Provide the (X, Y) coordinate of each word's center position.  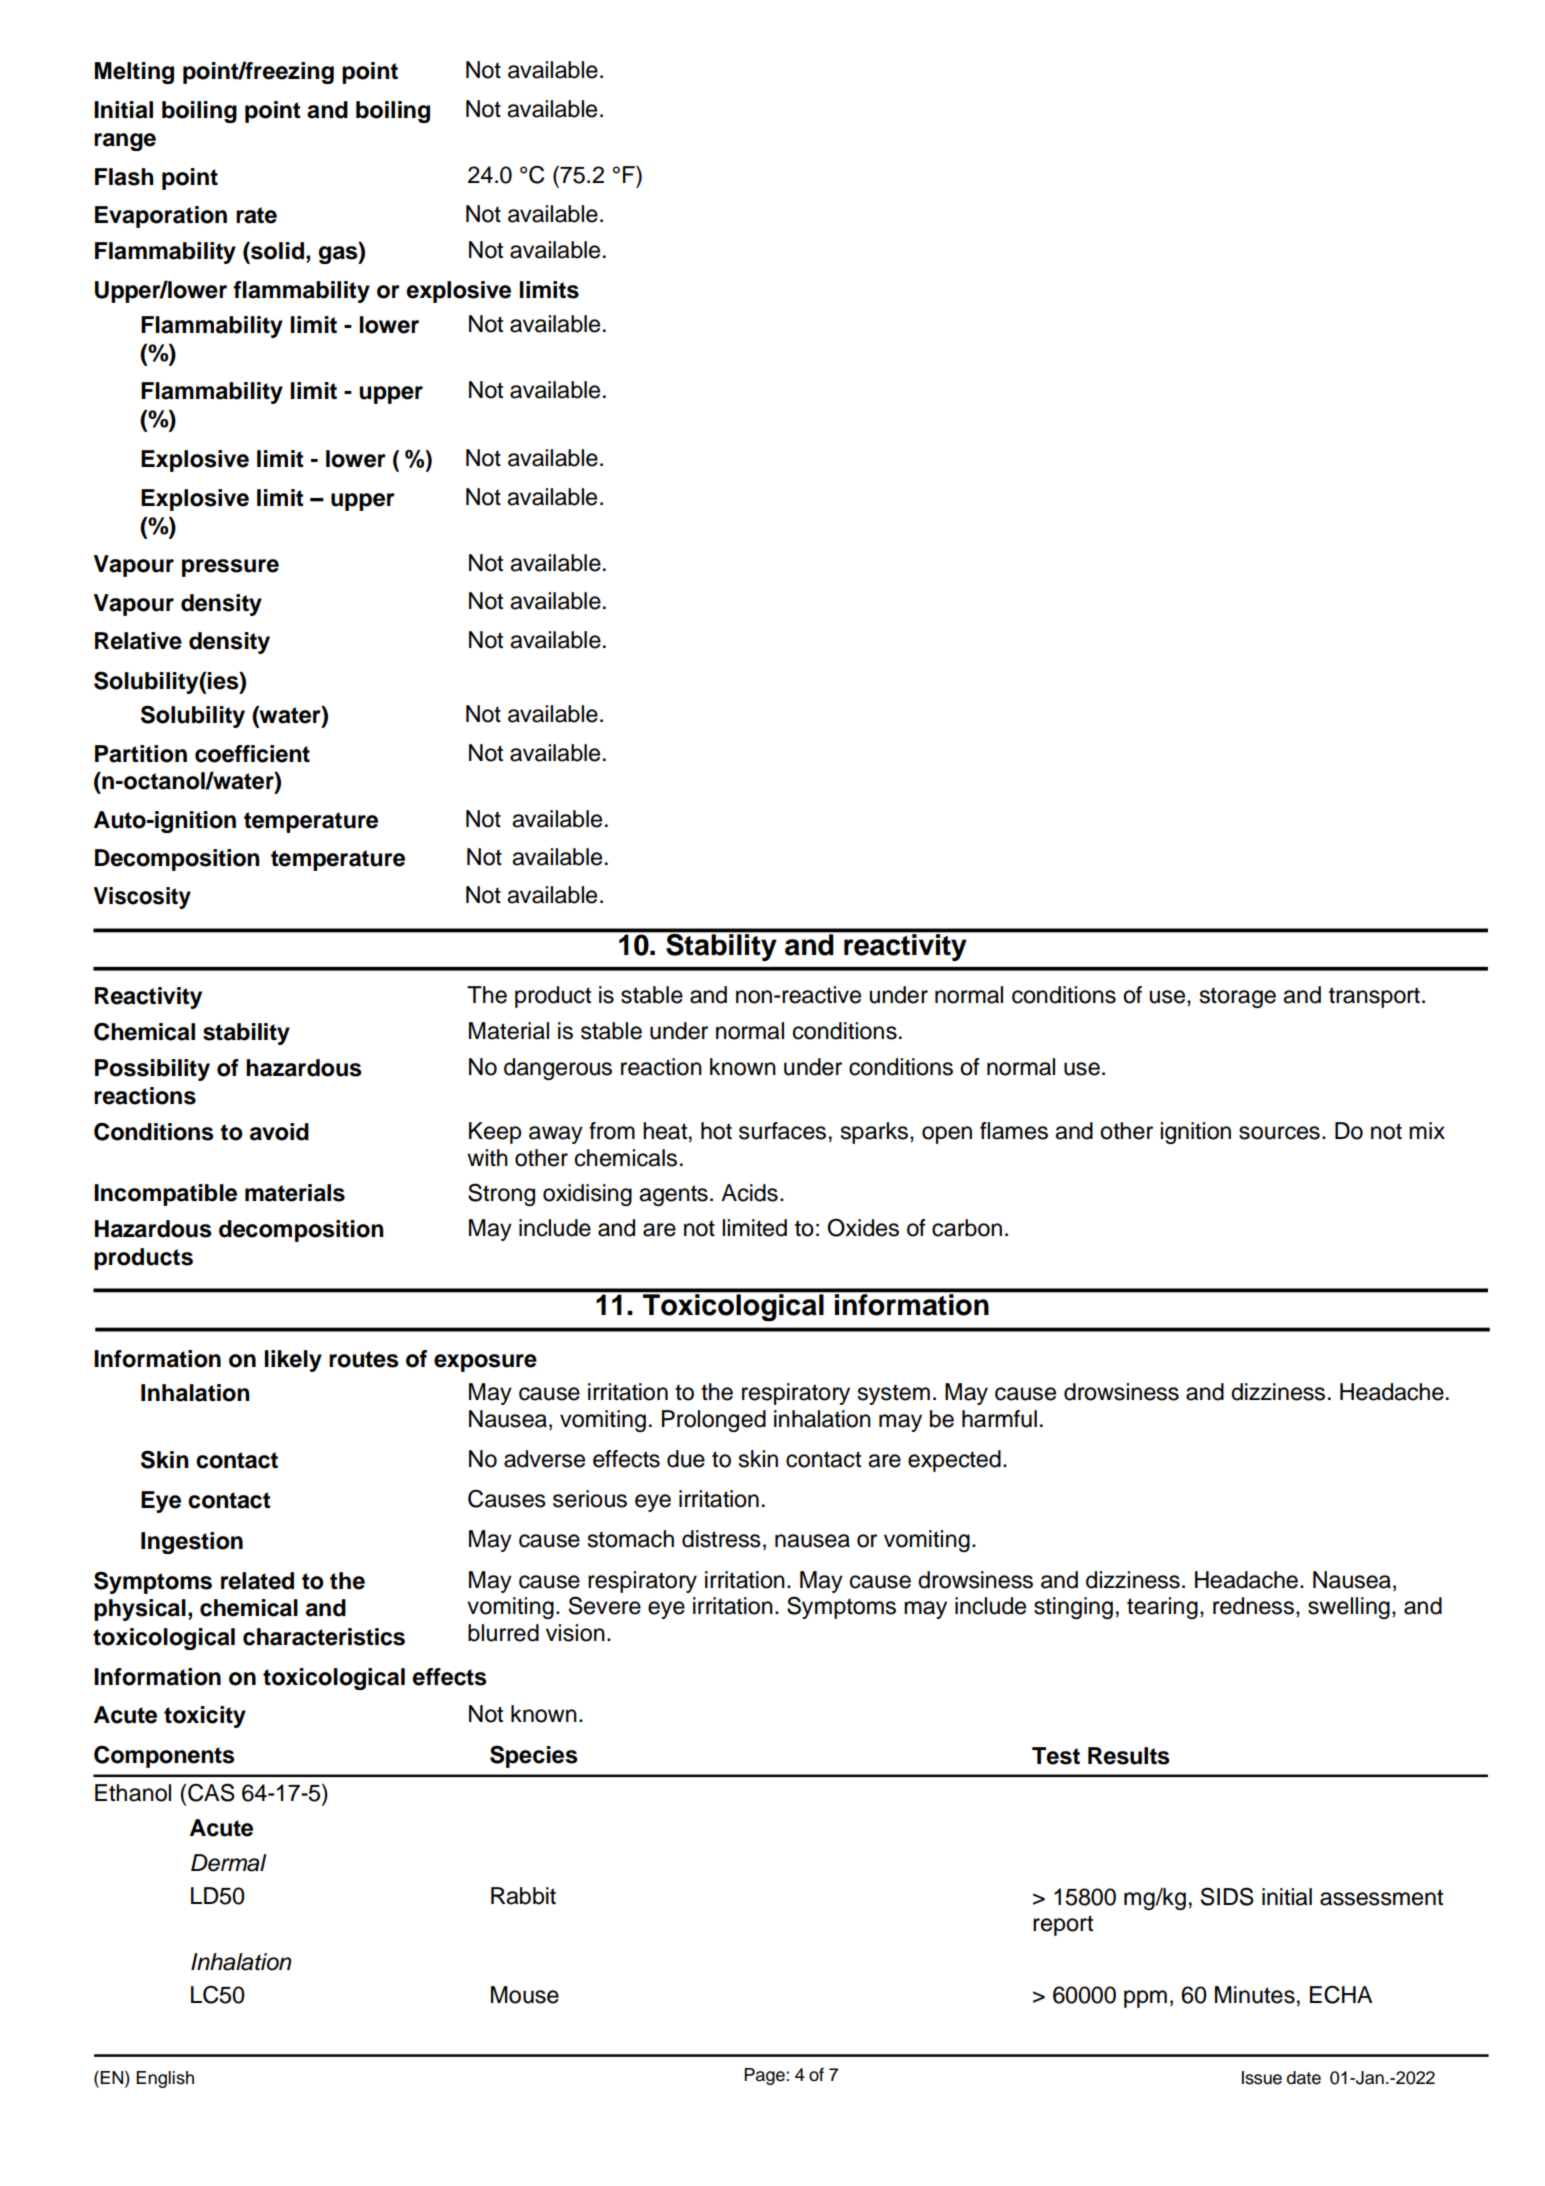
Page (765, 2076)
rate (256, 215)
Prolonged (714, 1421)
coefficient (252, 754)
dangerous (558, 1069)
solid (276, 251)
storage (1238, 997)
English (165, 2079)
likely (293, 1361)
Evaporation (161, 217)
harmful (999, 1419)
